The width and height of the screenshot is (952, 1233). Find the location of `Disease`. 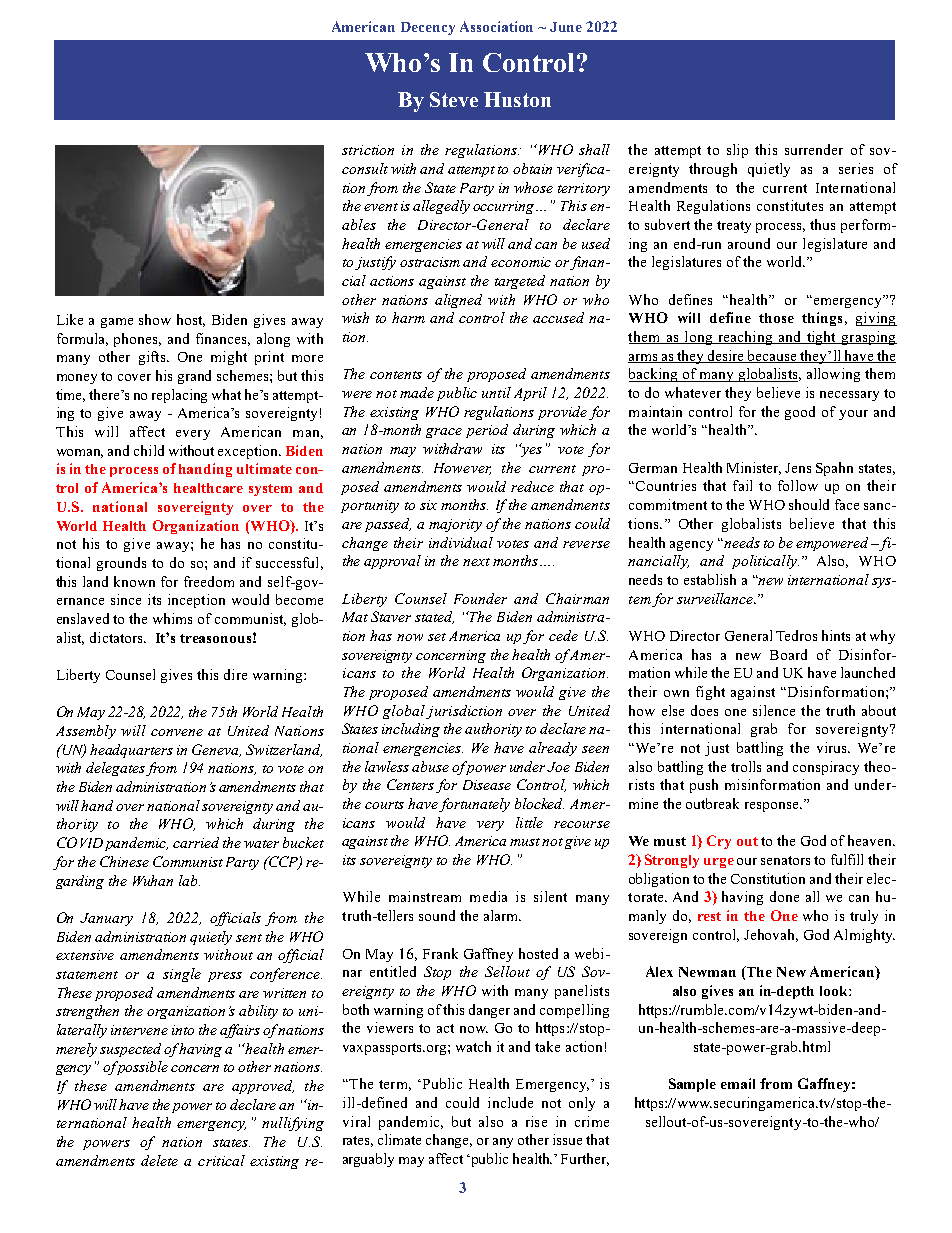

Disease is located at coordinates (487, 785).
